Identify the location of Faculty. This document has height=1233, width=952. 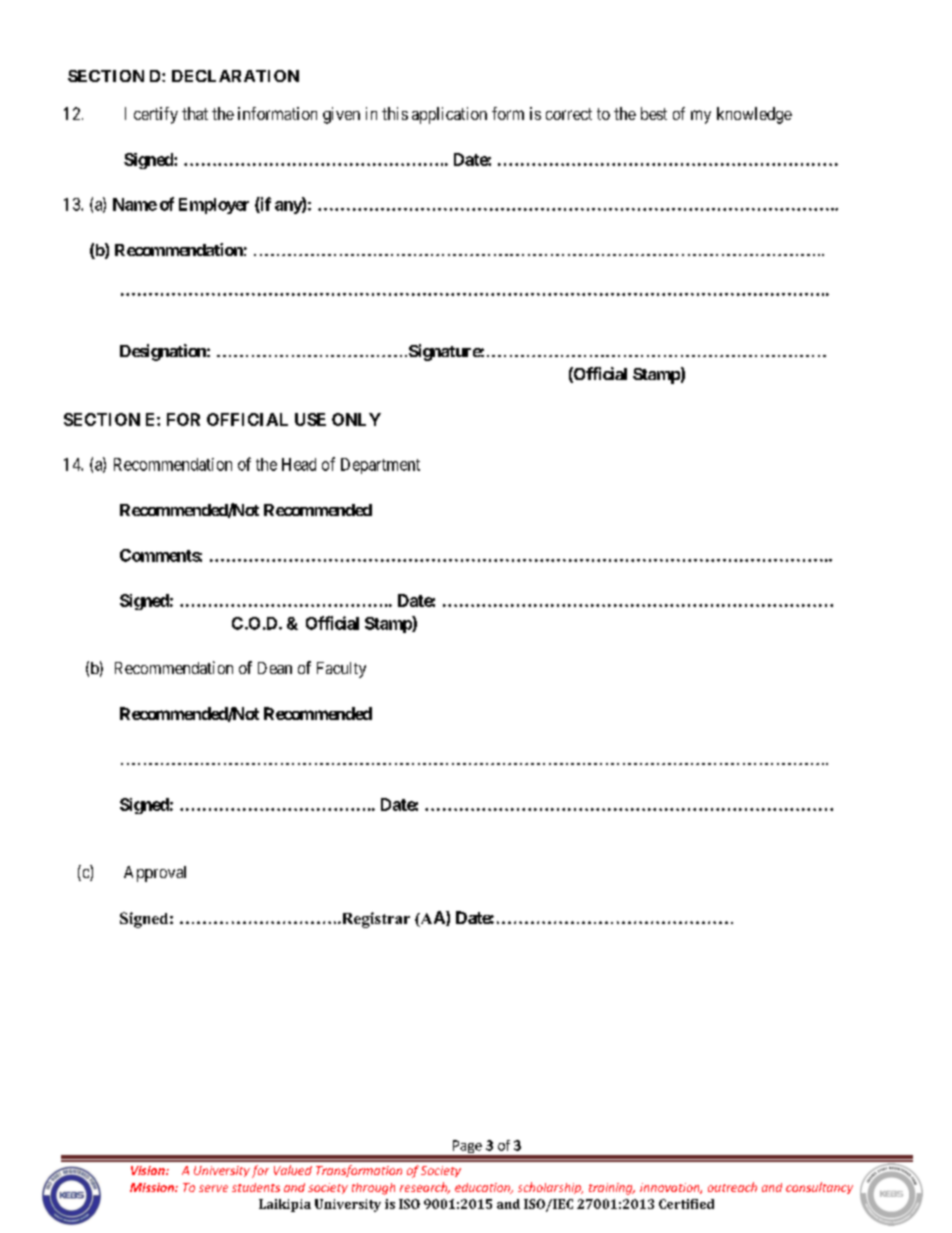
(341, 670).
